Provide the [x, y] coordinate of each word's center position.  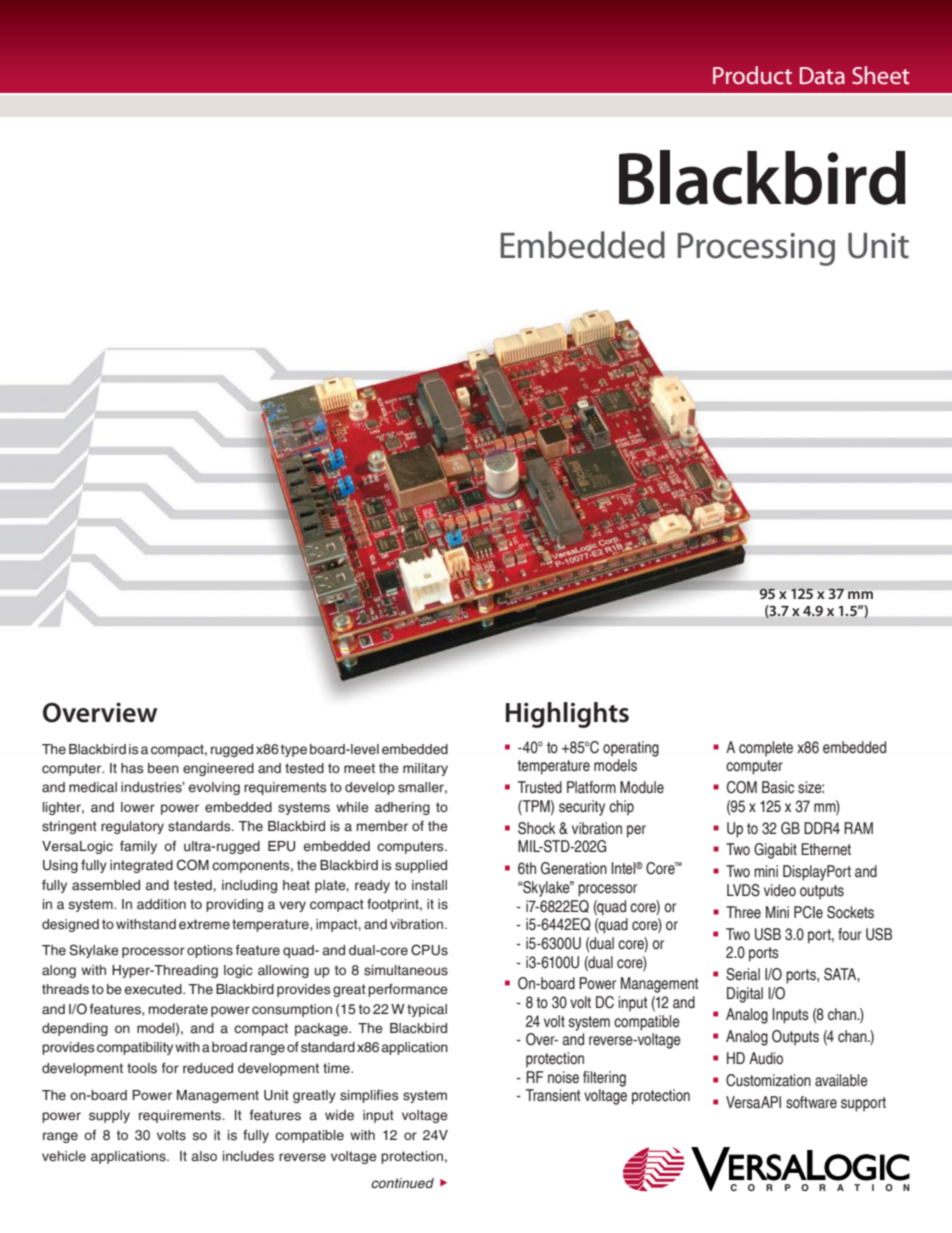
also [204, 1156]
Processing [756, 249]
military [425, 769]
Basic [778, 787]
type [294, 750]
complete [766, 749]
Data [822, 76]
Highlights [567, 715]
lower [138, 807]
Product [752, 75]
